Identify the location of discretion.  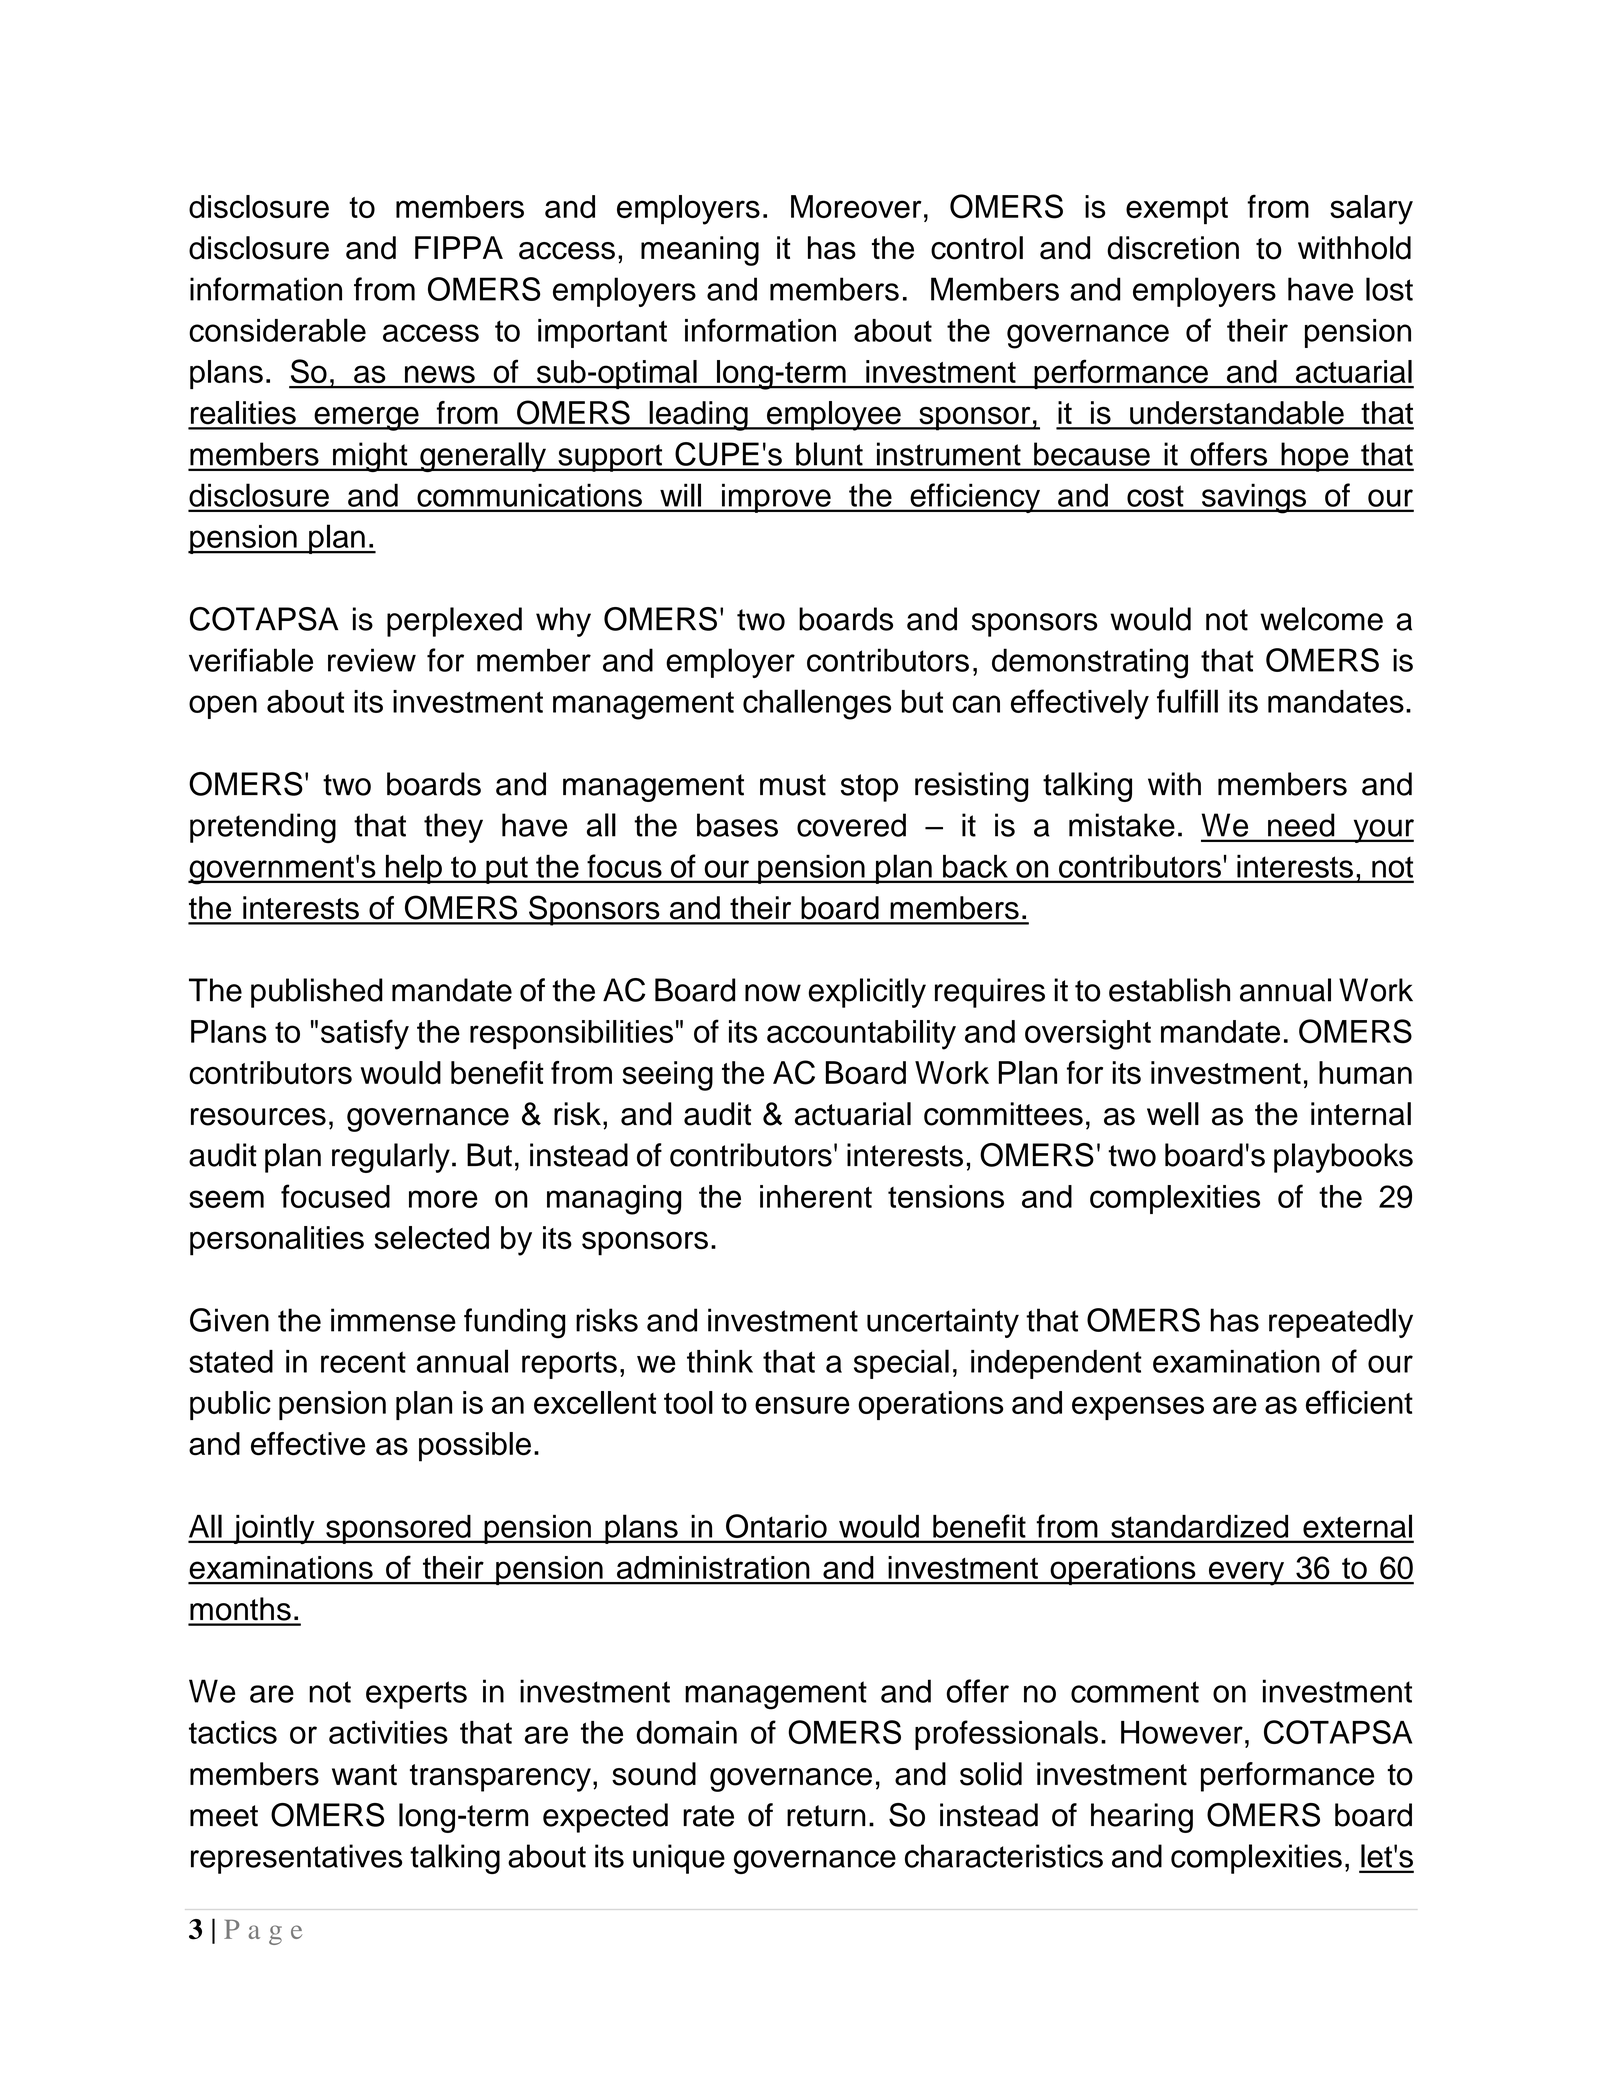
(1173, 248).
